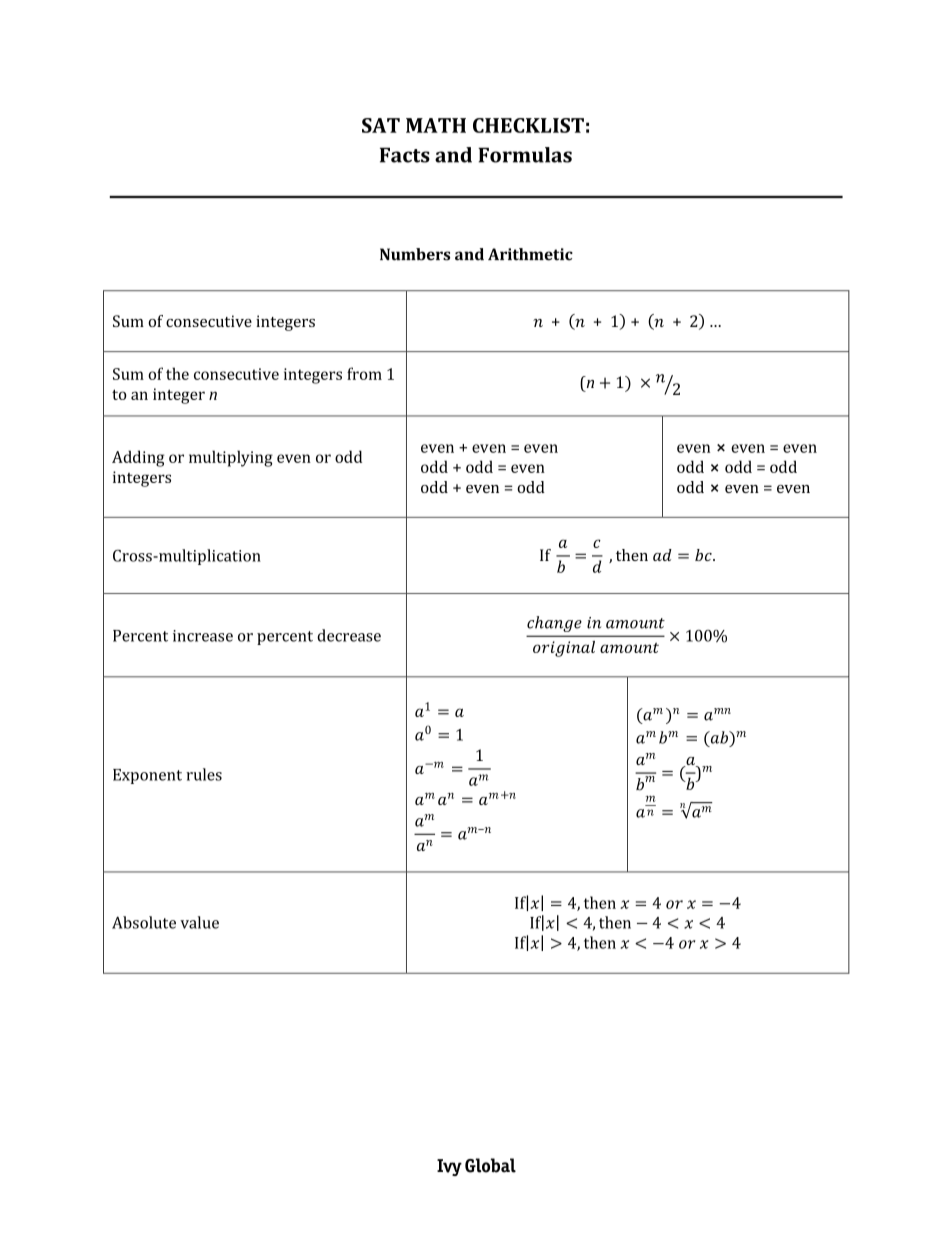 The width and height of the screenshot is (952, 1233). Describe the element at coordinates (405, 155) in the screenshot. I see `Facts` at that location.
